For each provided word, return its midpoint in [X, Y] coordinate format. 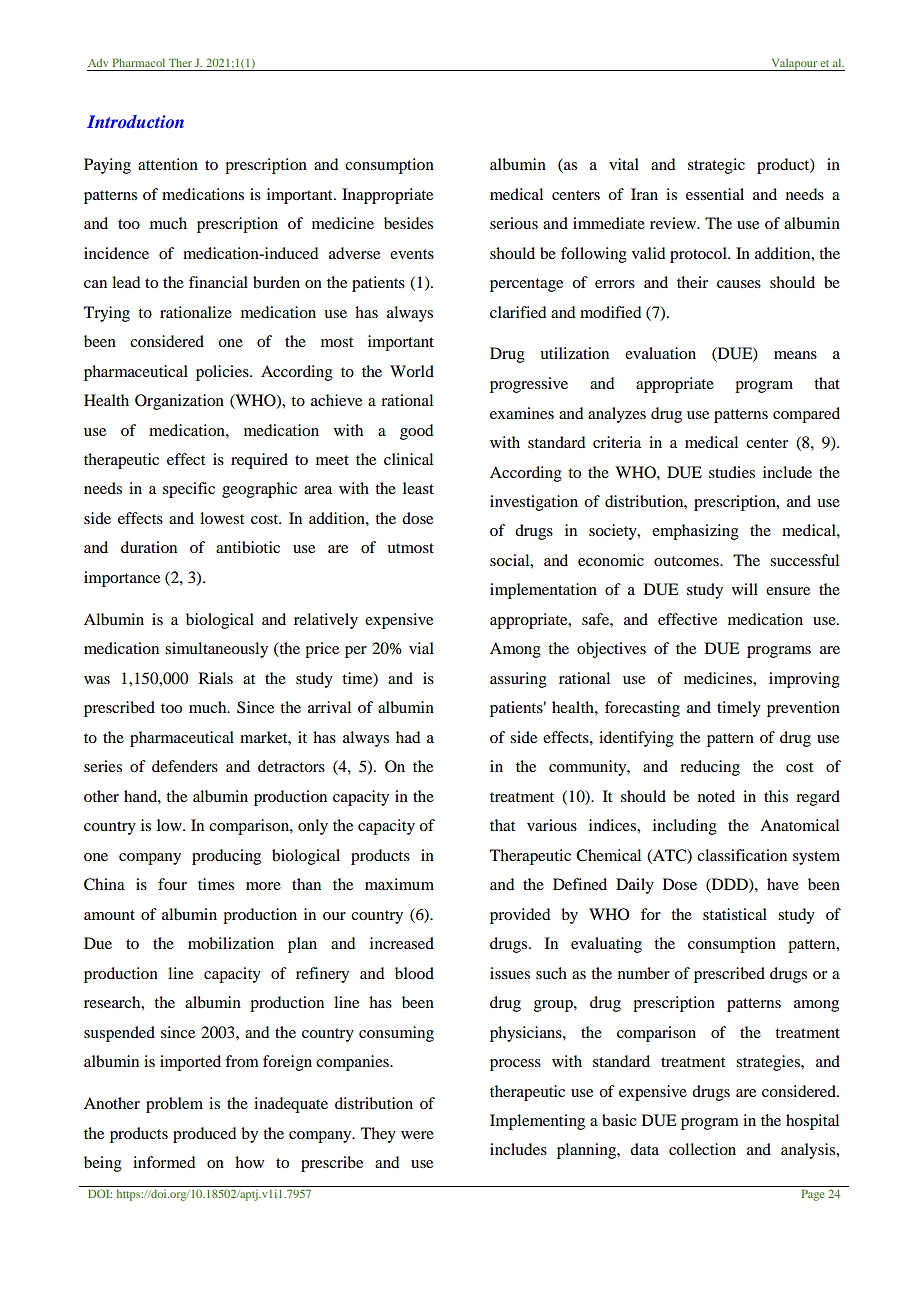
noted [716, 796]
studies [732, 472]
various [552, 825]
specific [189, 490]
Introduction [135, 121]
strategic [716, 166]
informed [164, 1162]
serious [514, 223]
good [416, 432]
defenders [185, 766]
